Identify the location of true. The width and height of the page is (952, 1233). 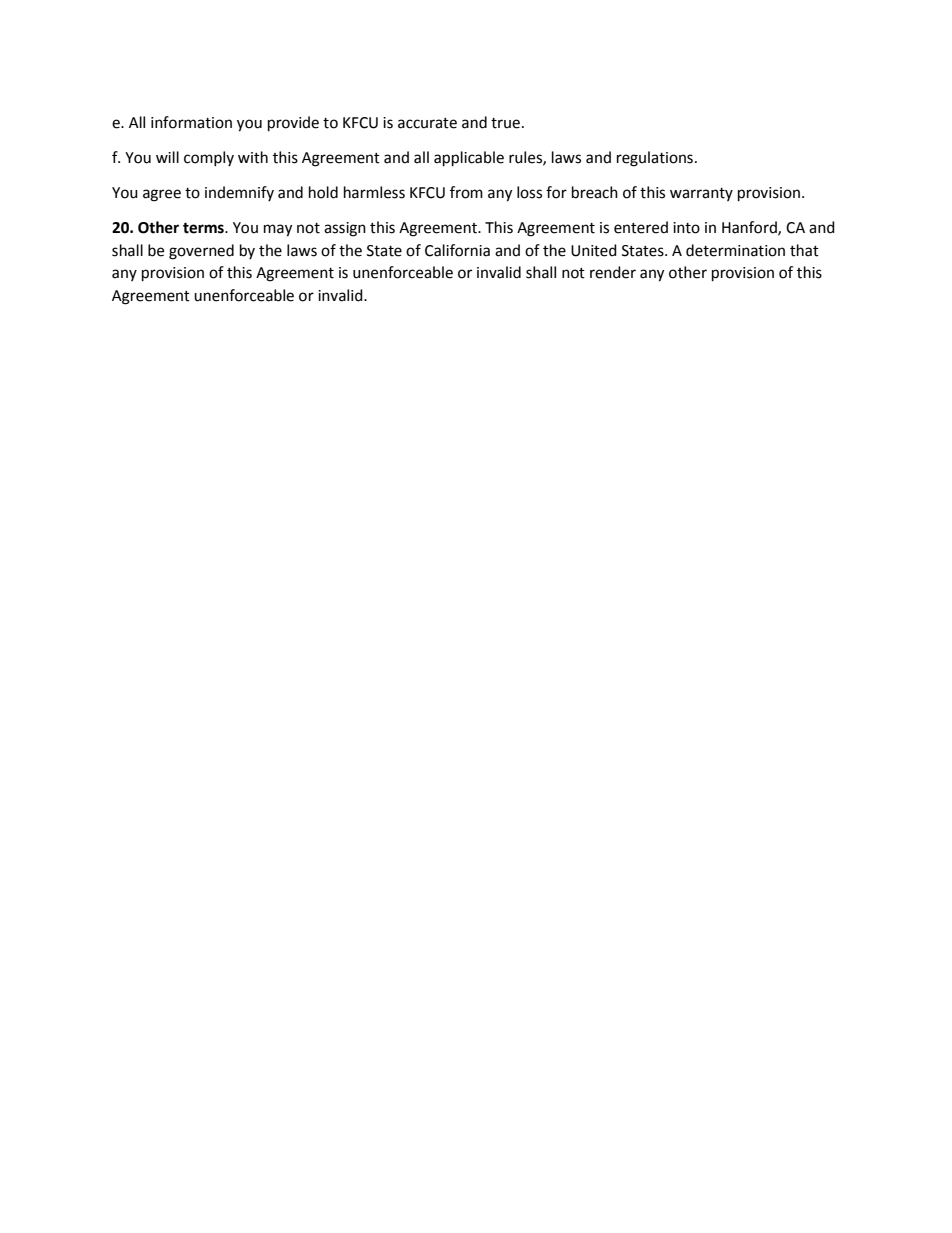
(505, 123).
